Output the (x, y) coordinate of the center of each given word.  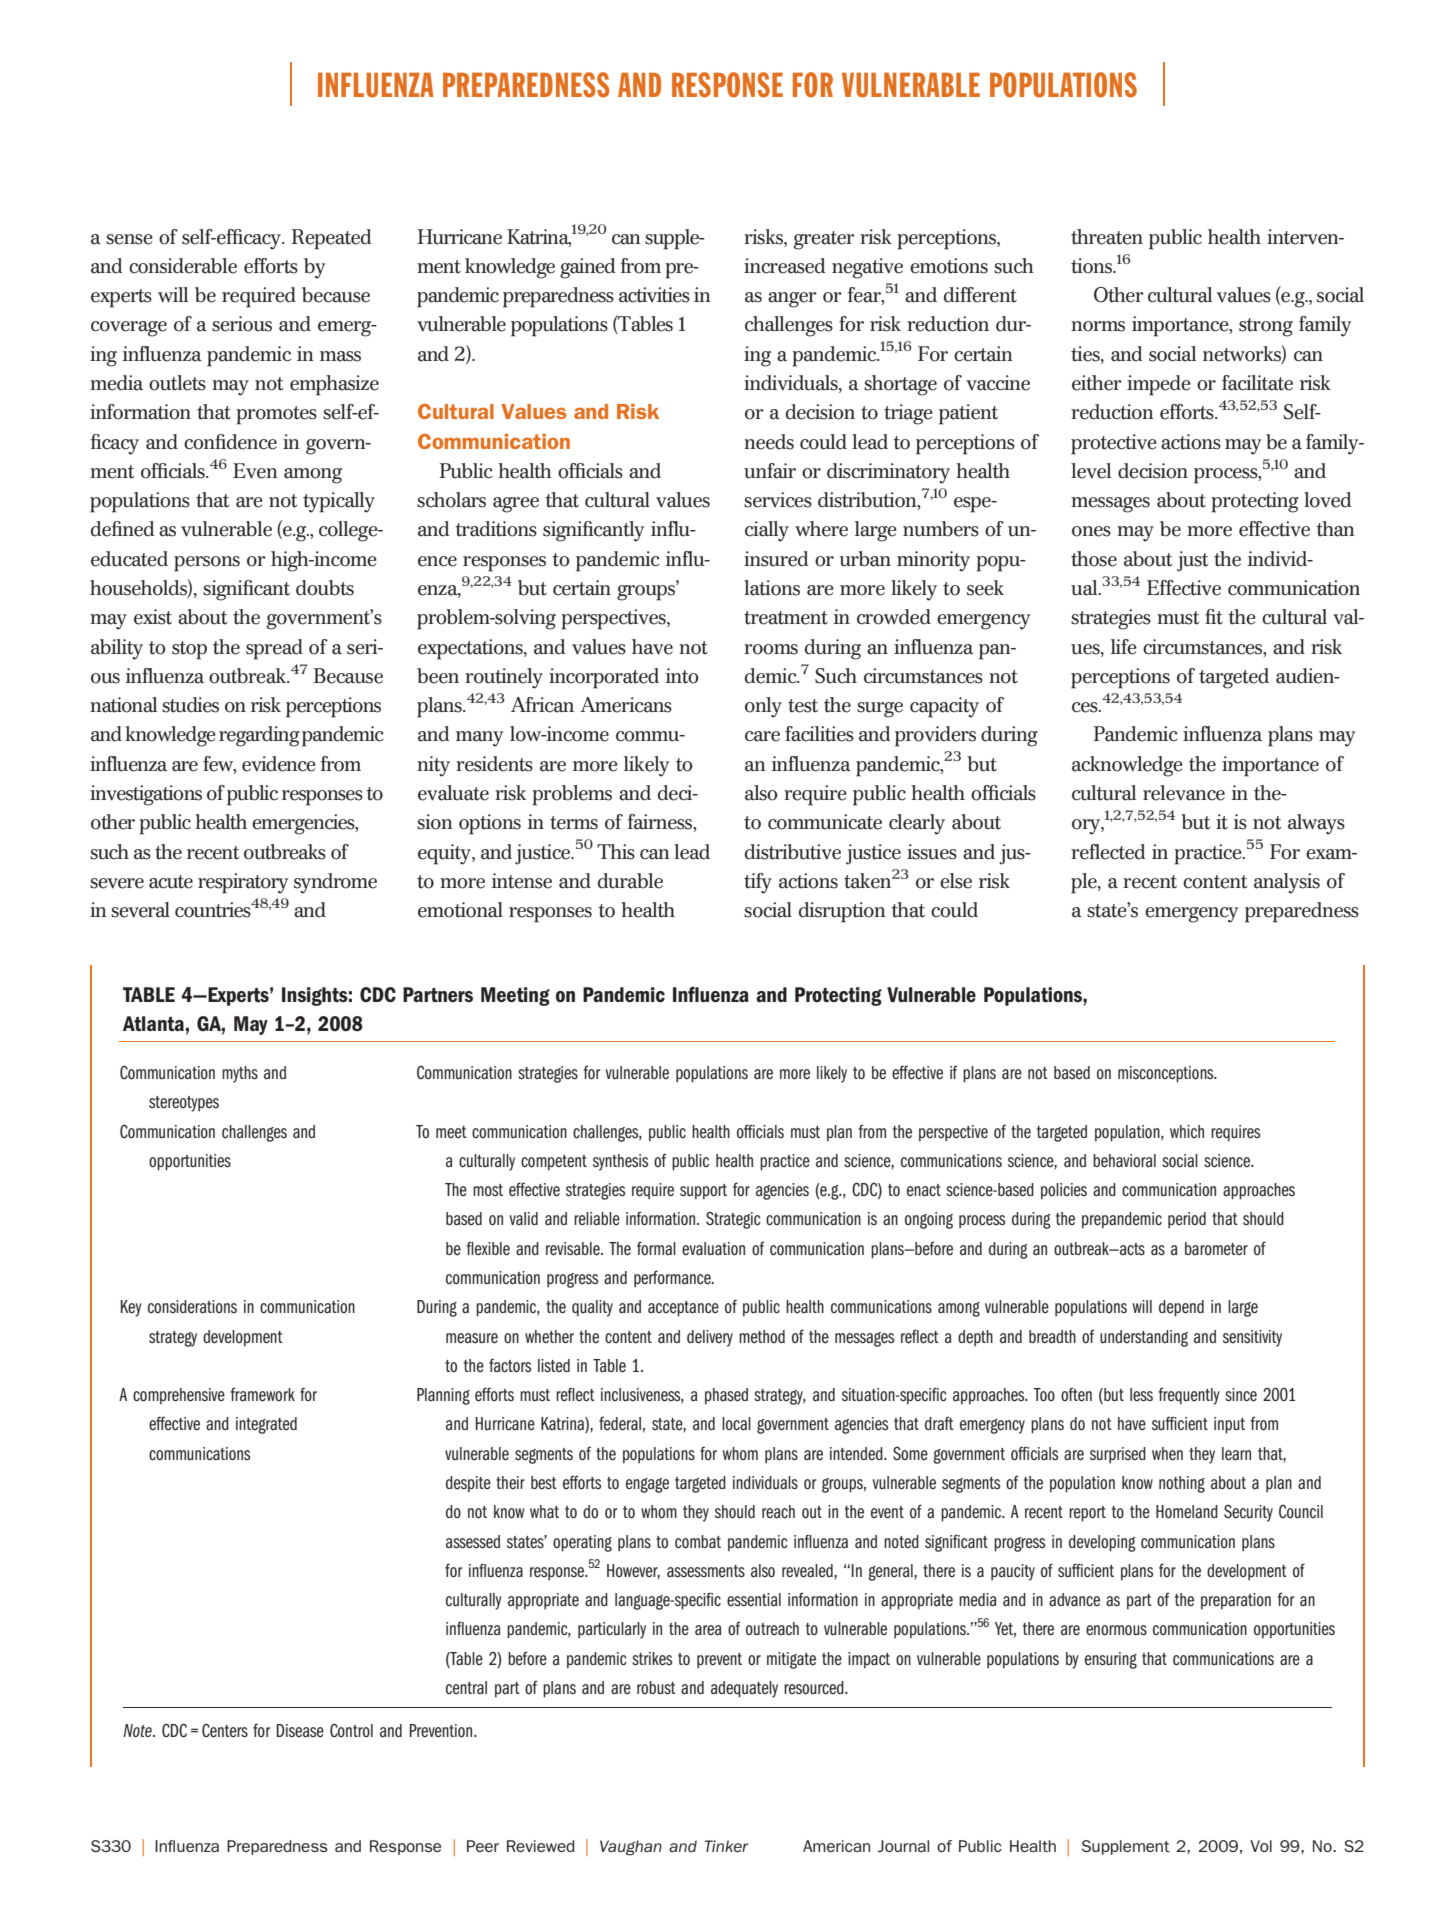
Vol (1261, 1846)
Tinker (727, 1846)
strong (1266, 327)
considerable (183, 266)
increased (784, 266)
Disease (300, 1730)
